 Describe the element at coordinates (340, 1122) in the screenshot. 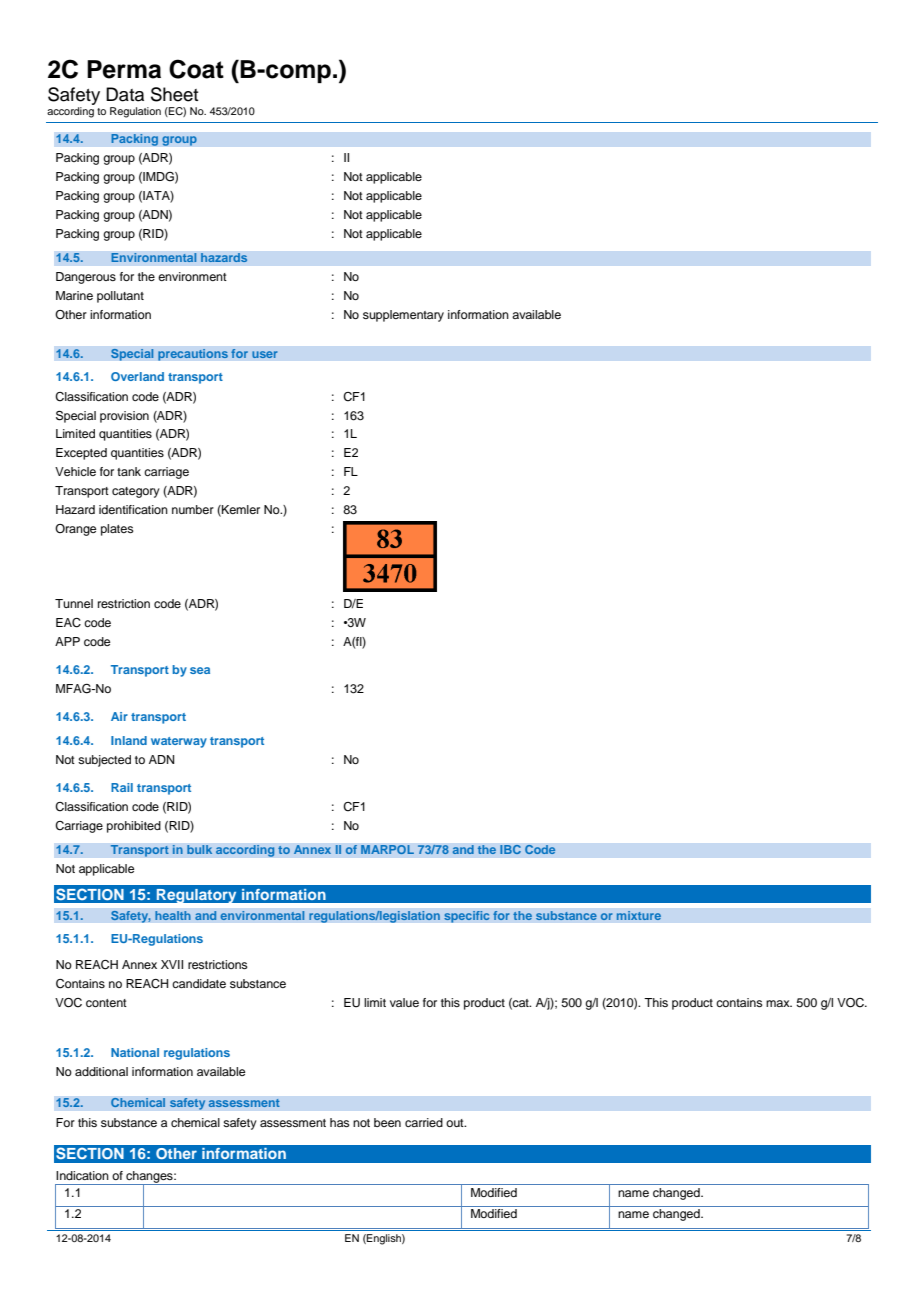

I see `has` at that location.
